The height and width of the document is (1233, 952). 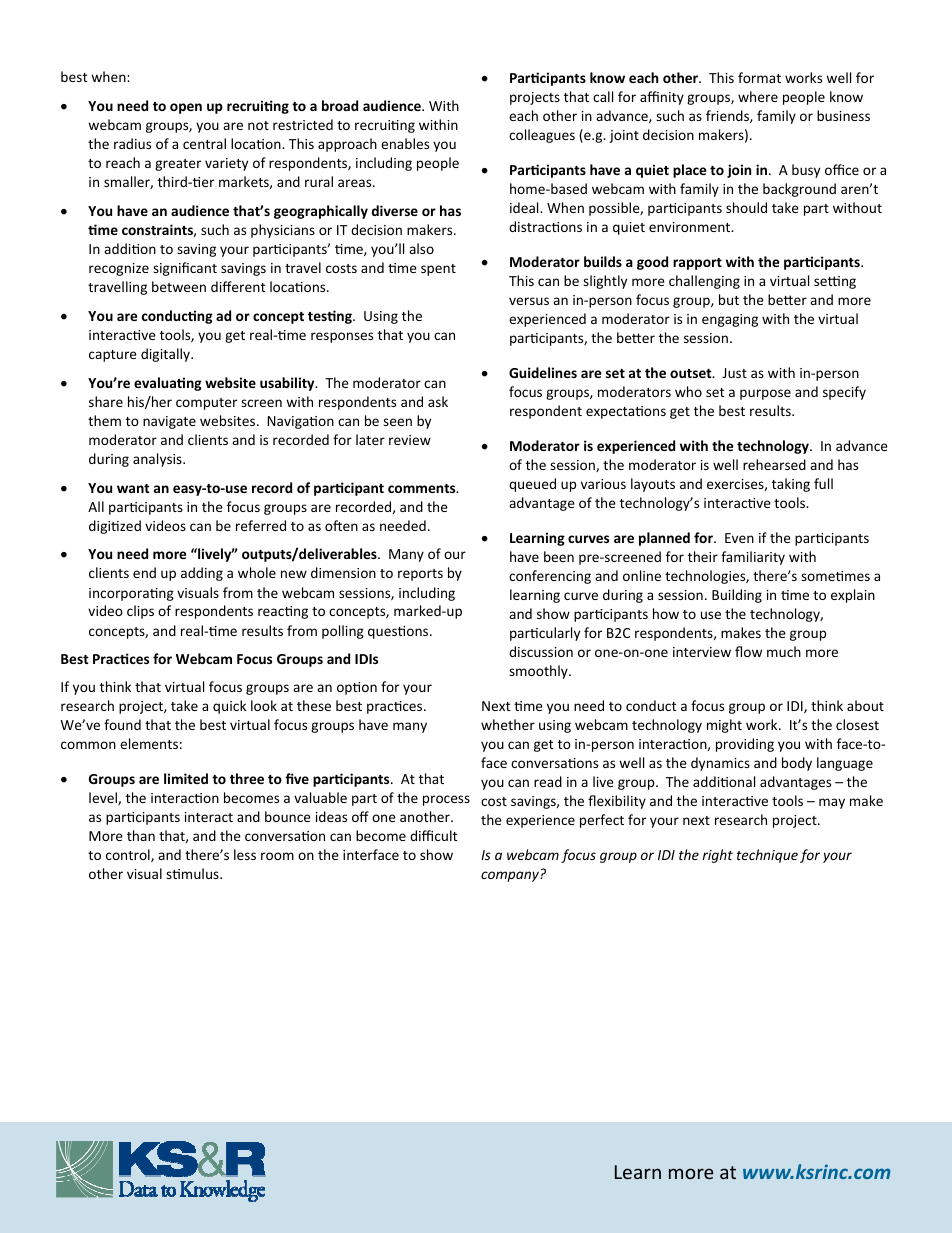 What do you see at coordinates (734, 373) in the document?
I see `Just` at bounding box center [734, 373].
